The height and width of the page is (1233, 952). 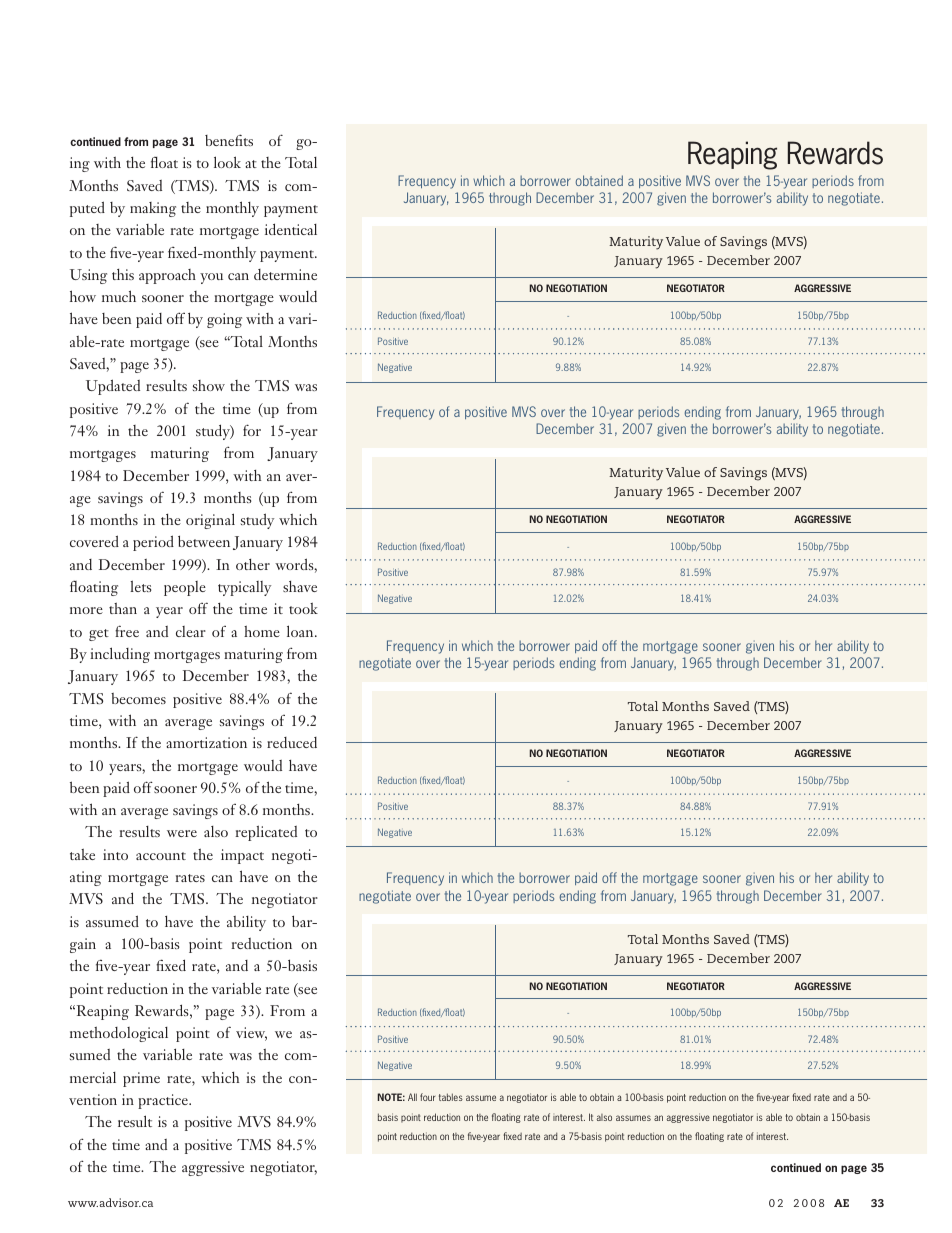 What do you see at coordinates (242, 856) in the page?
I see `impact` at bounding box center [242, 856].
